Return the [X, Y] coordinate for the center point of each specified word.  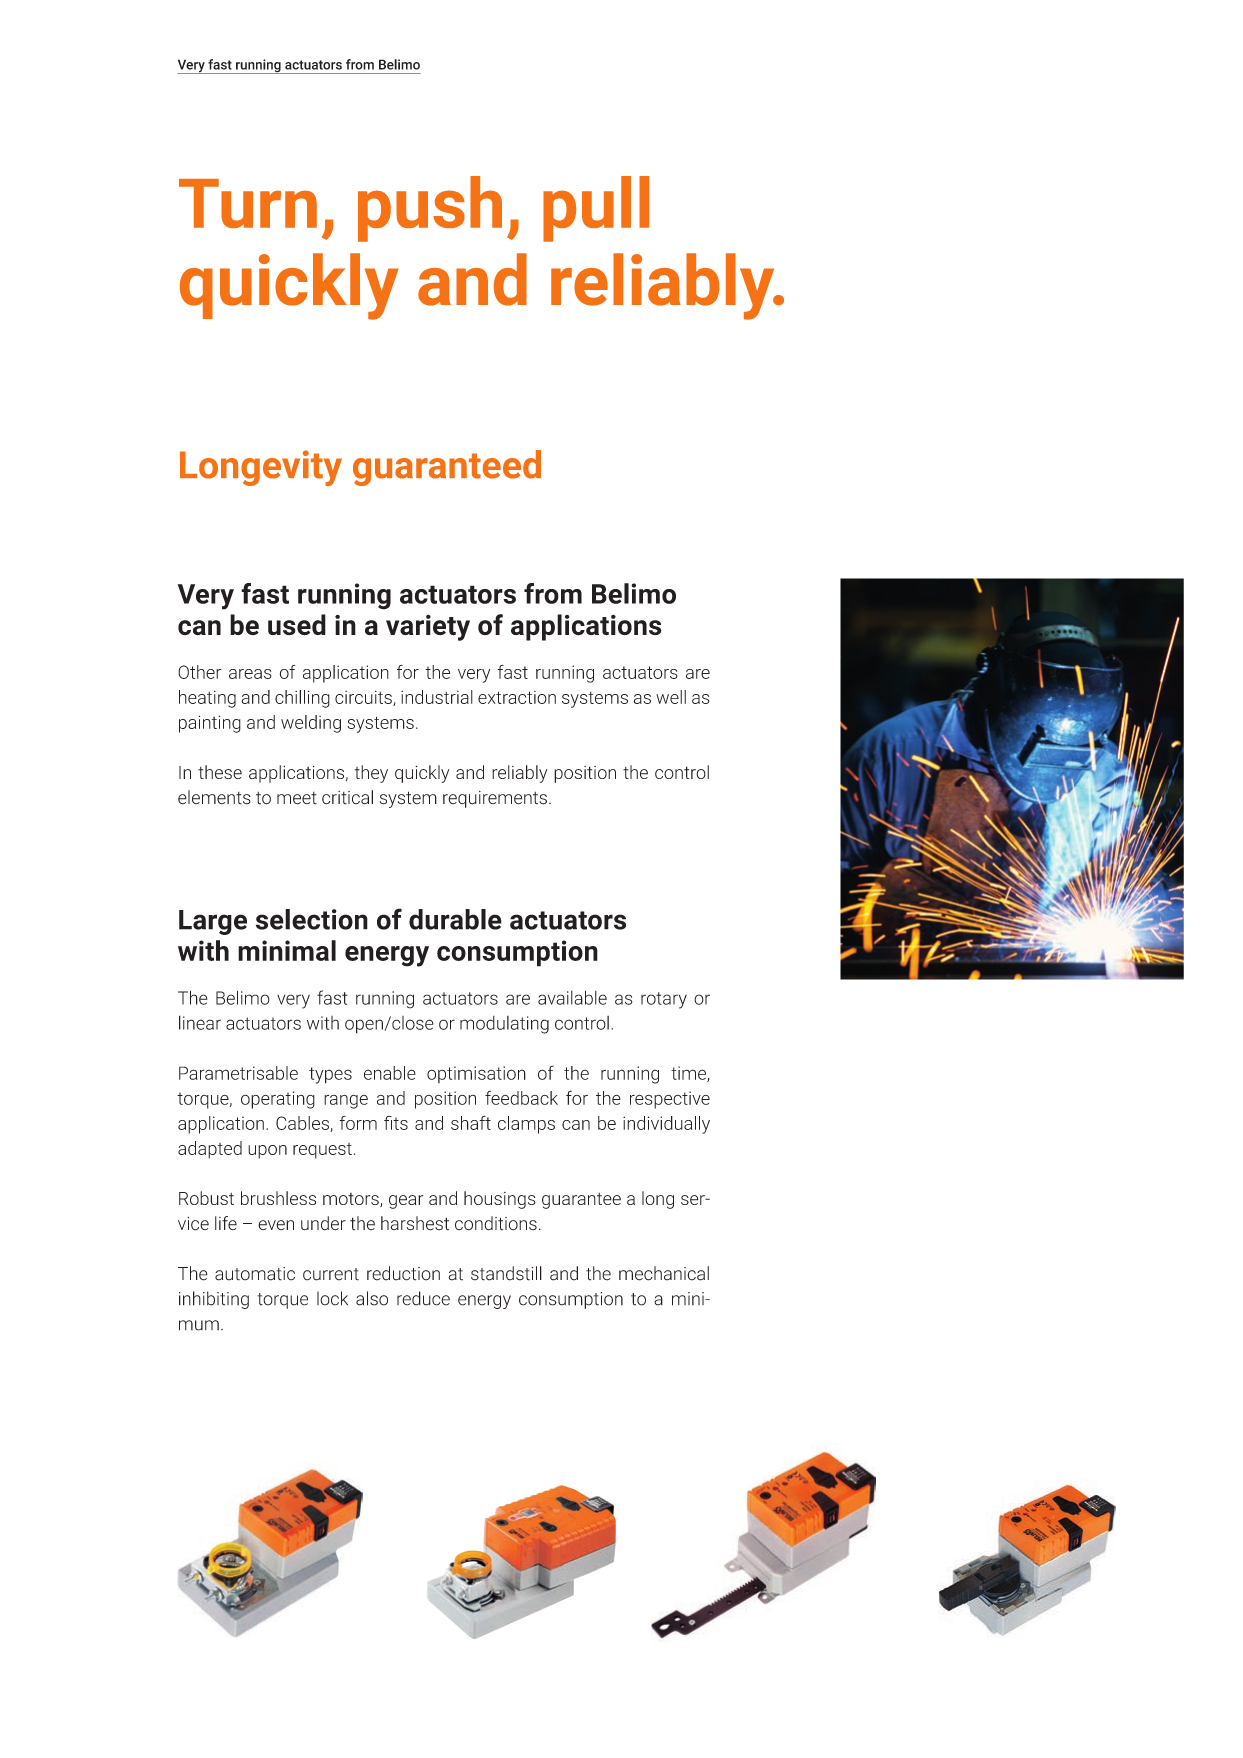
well [671, 697]
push [430, 209]
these [220, 772]
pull [596, 209]
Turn [248, 203]
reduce [423, 1298]
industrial [437, 697]
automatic [255, 1274]
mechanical [664, 1273]
